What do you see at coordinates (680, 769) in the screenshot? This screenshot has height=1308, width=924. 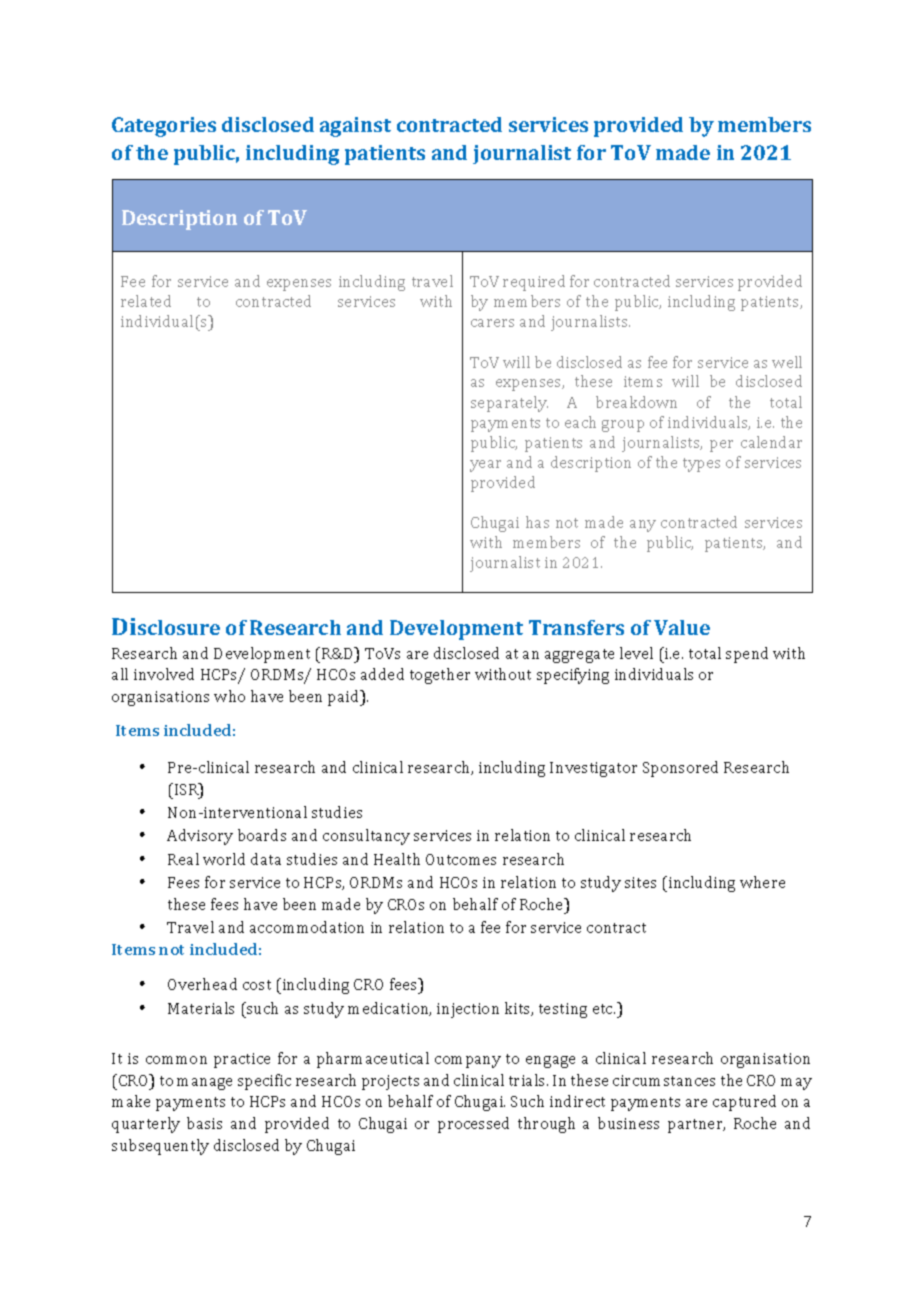 I see `Sponsored` at bounding box center [680, 769].
